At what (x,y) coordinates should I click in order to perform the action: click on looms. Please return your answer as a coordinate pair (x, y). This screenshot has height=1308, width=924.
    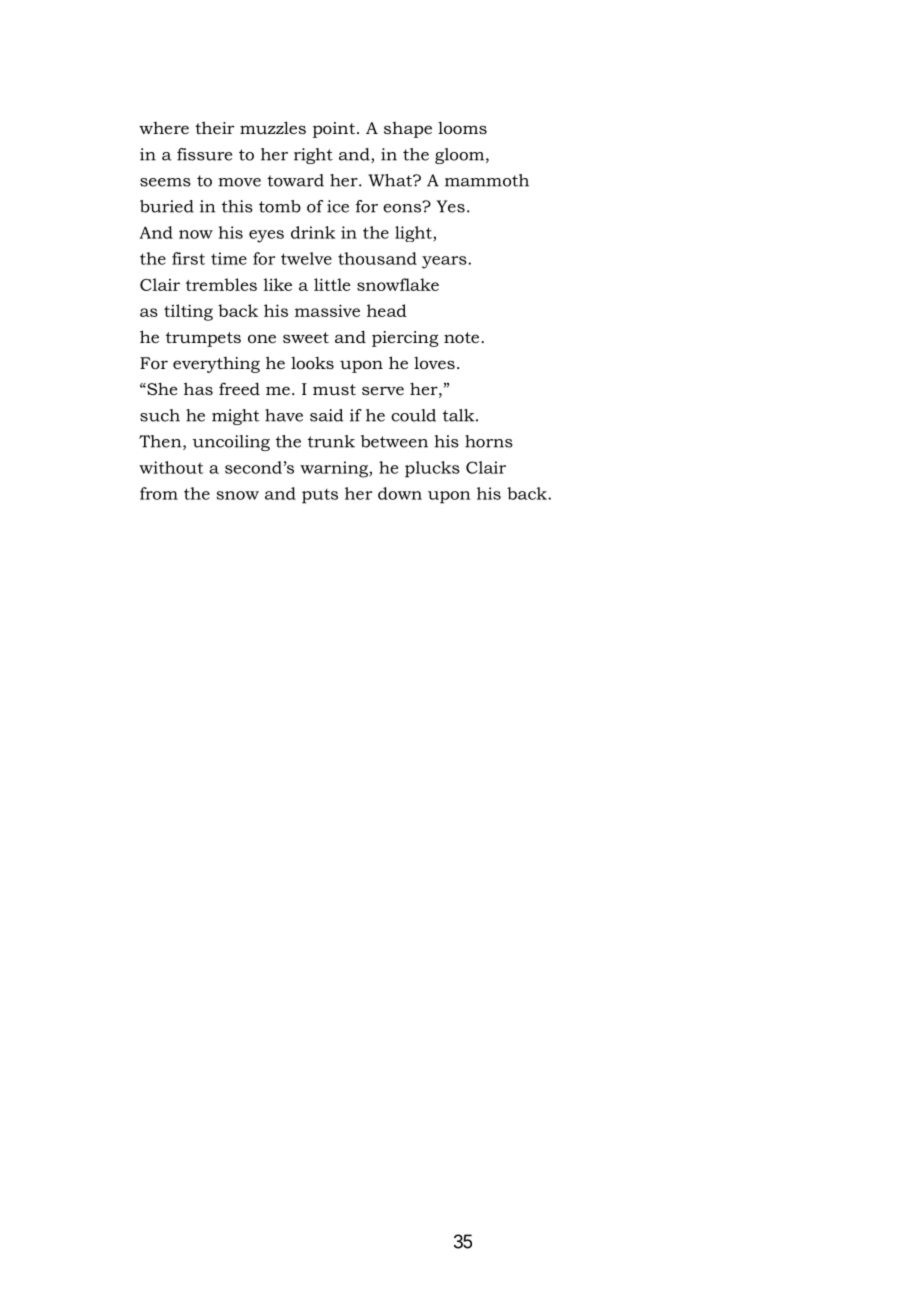
    Looking at the image, I should click on (462, 128).
